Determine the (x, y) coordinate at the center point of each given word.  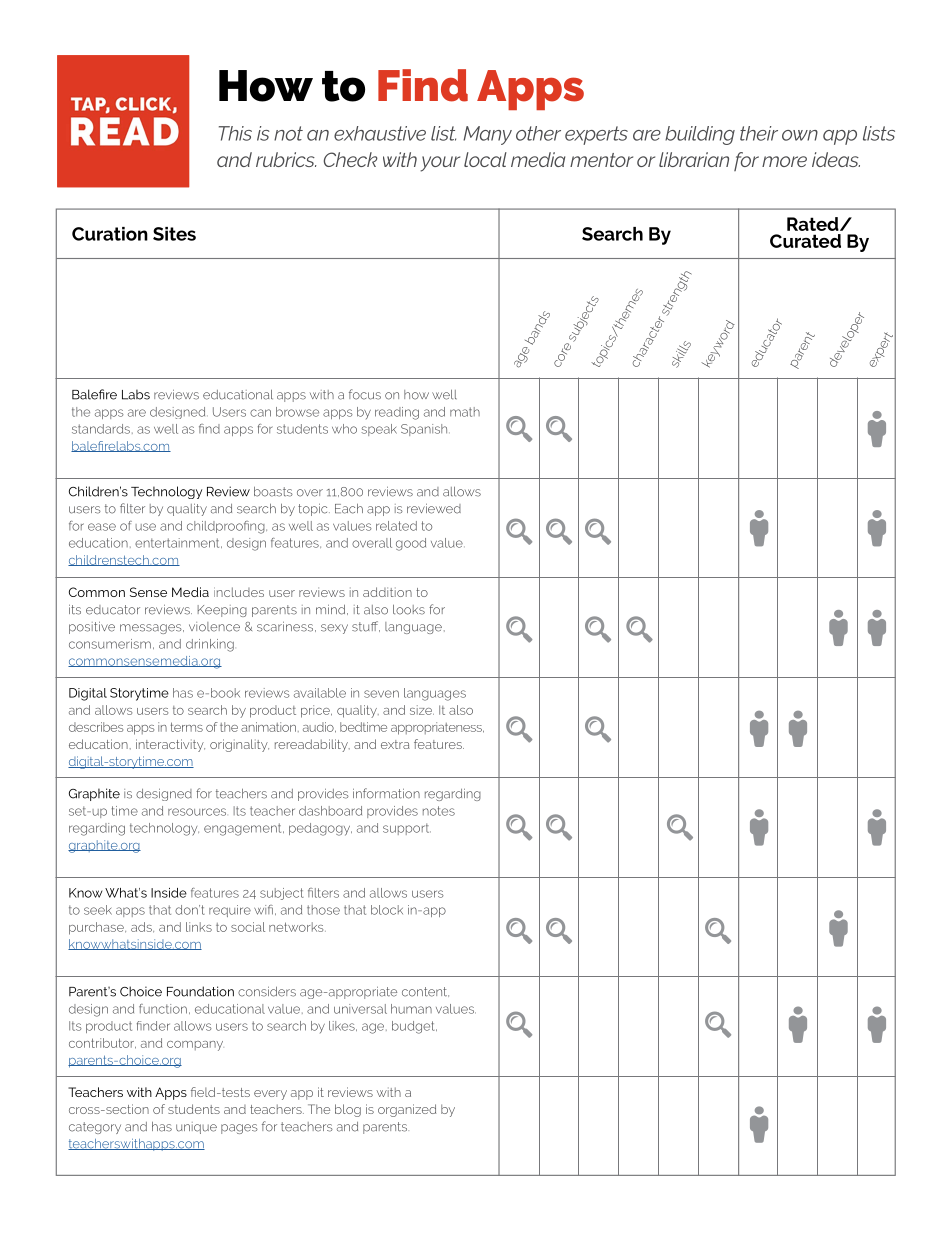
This (235, 133)
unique (196, 1128)
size (422, 710)
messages (152, 629)
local (485, 159)
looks (409, 610)
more (784, 161)
